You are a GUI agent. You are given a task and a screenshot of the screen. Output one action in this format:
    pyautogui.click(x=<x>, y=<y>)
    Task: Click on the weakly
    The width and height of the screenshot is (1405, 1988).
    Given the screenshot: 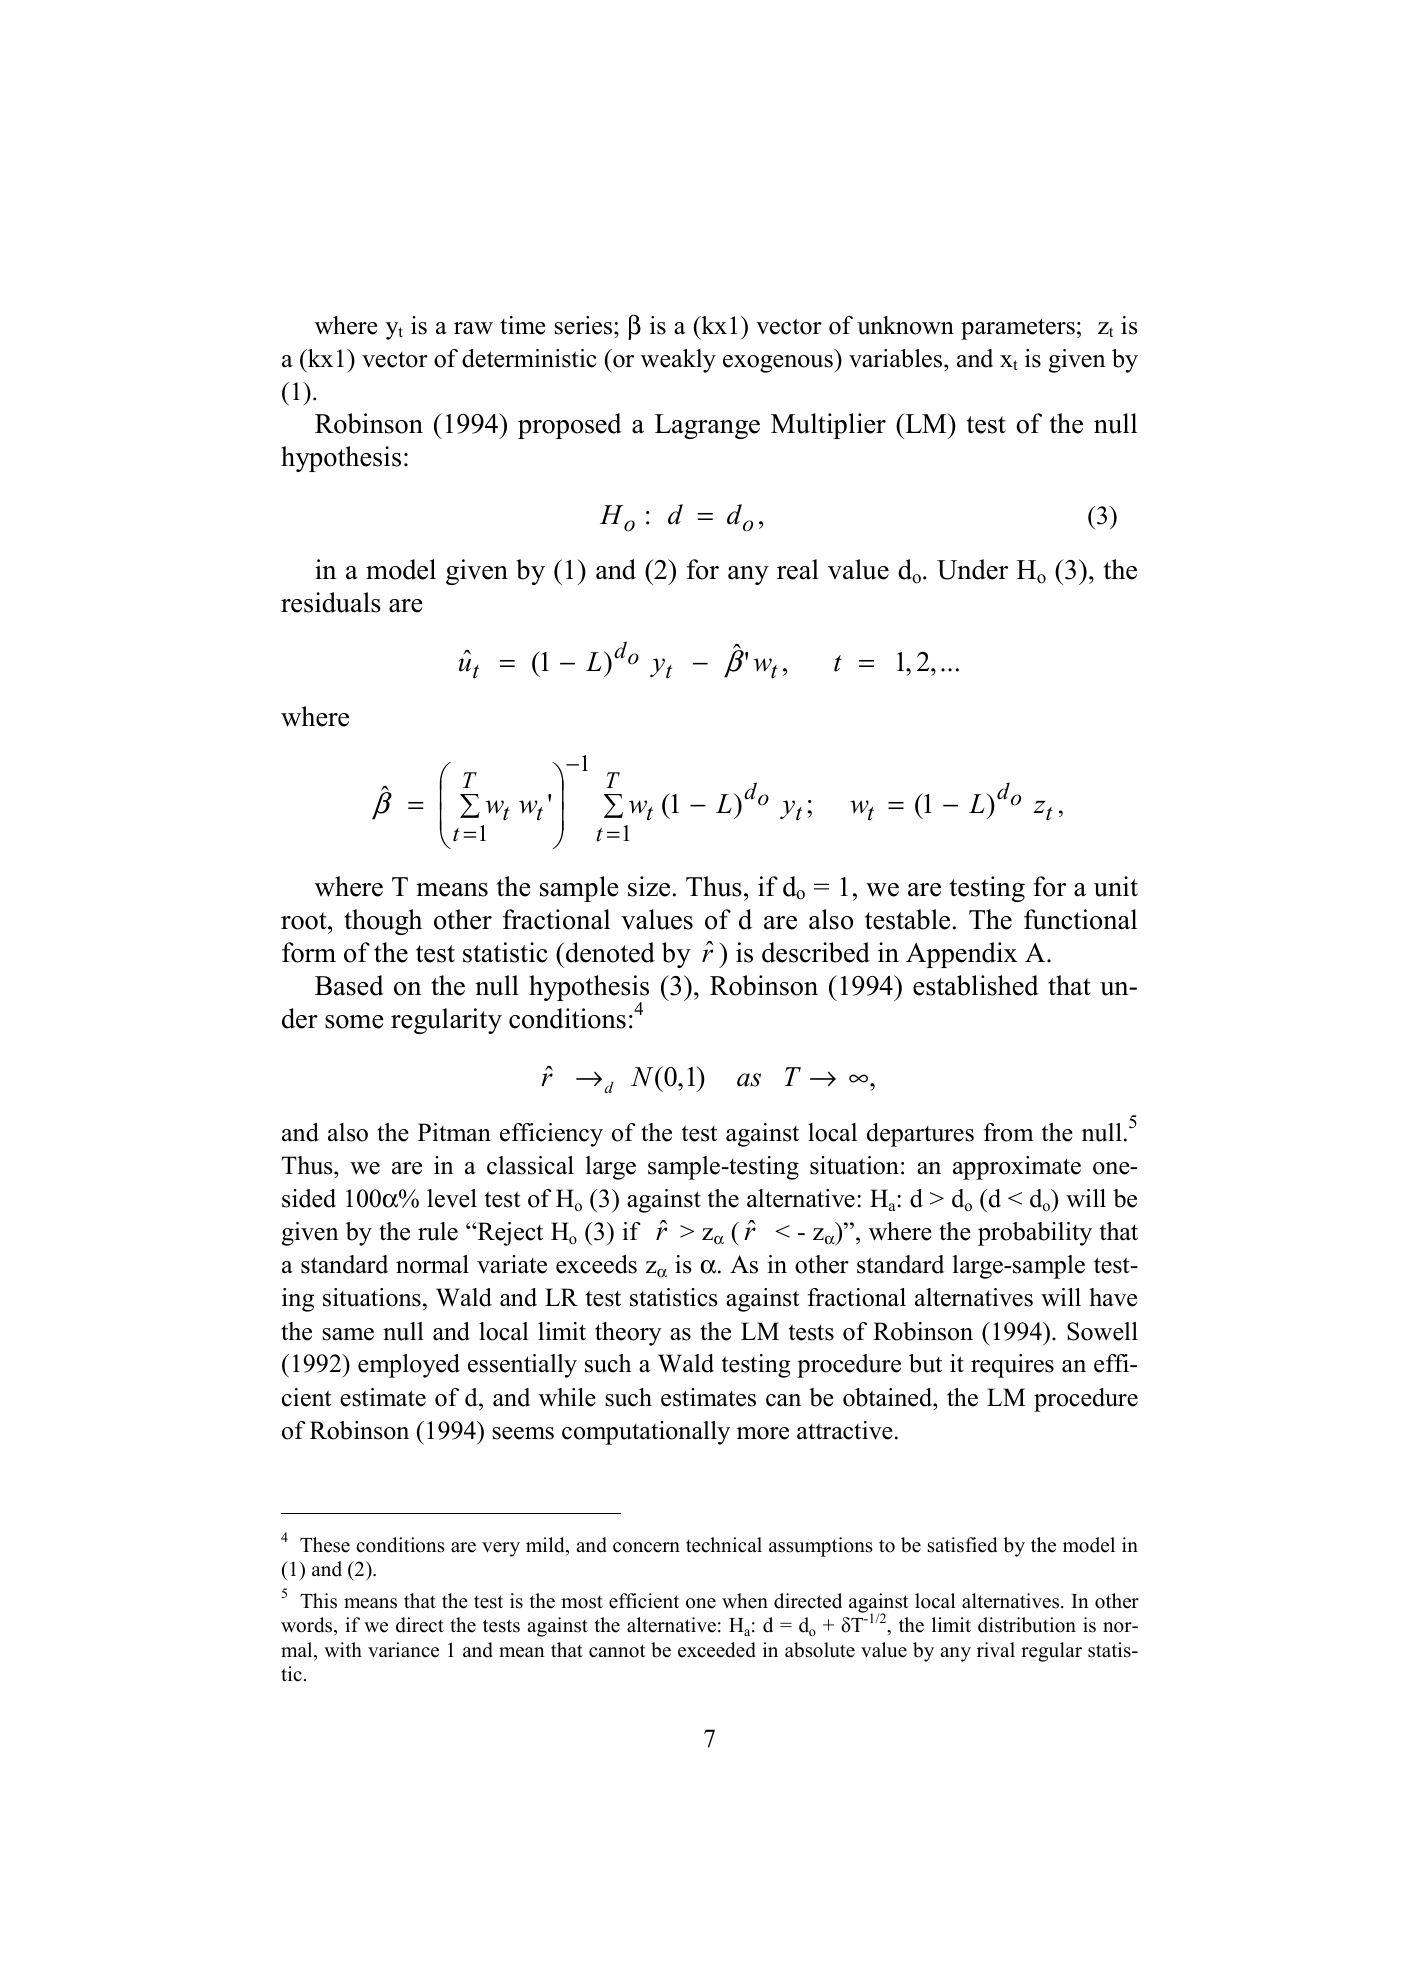 What is the action you would take?
    pyautogui.click(x=678, y=361)
